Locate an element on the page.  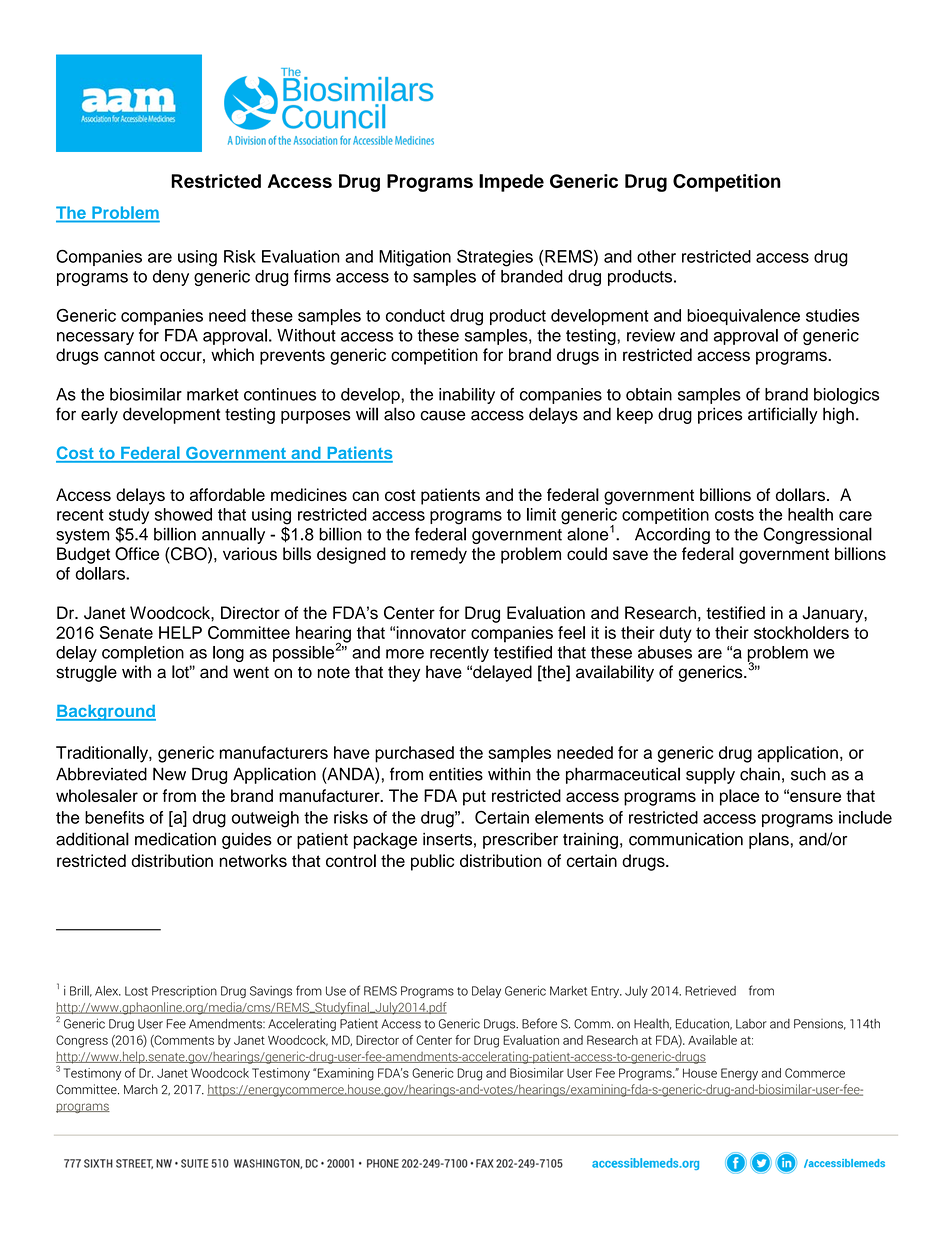
March is located at coordinates (141, 1089).
